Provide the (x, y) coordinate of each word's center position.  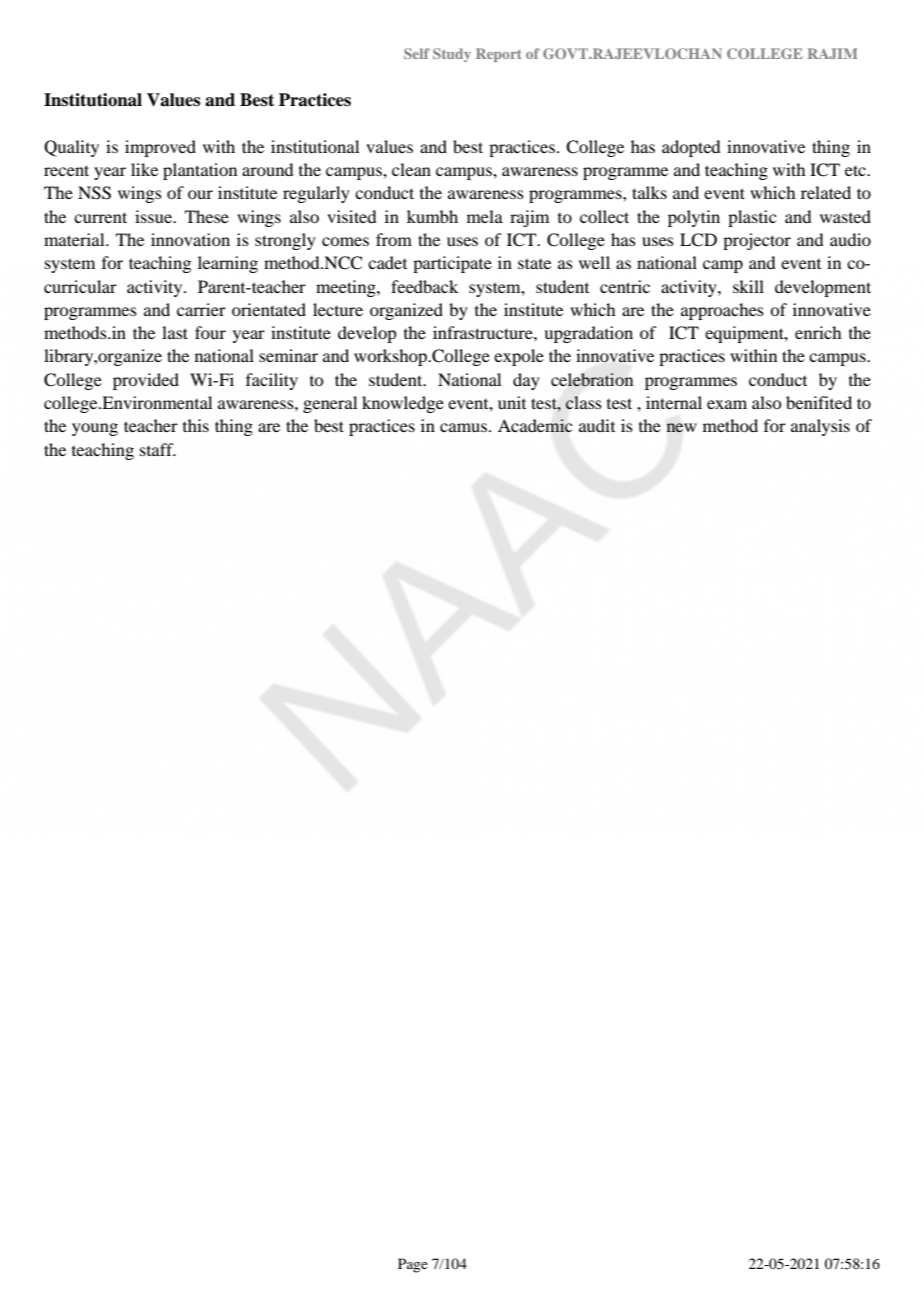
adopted (691, 148)
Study (452, 55)
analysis (820, 427)
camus (465, 427)
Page (413, 1265)
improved (160, 148)
